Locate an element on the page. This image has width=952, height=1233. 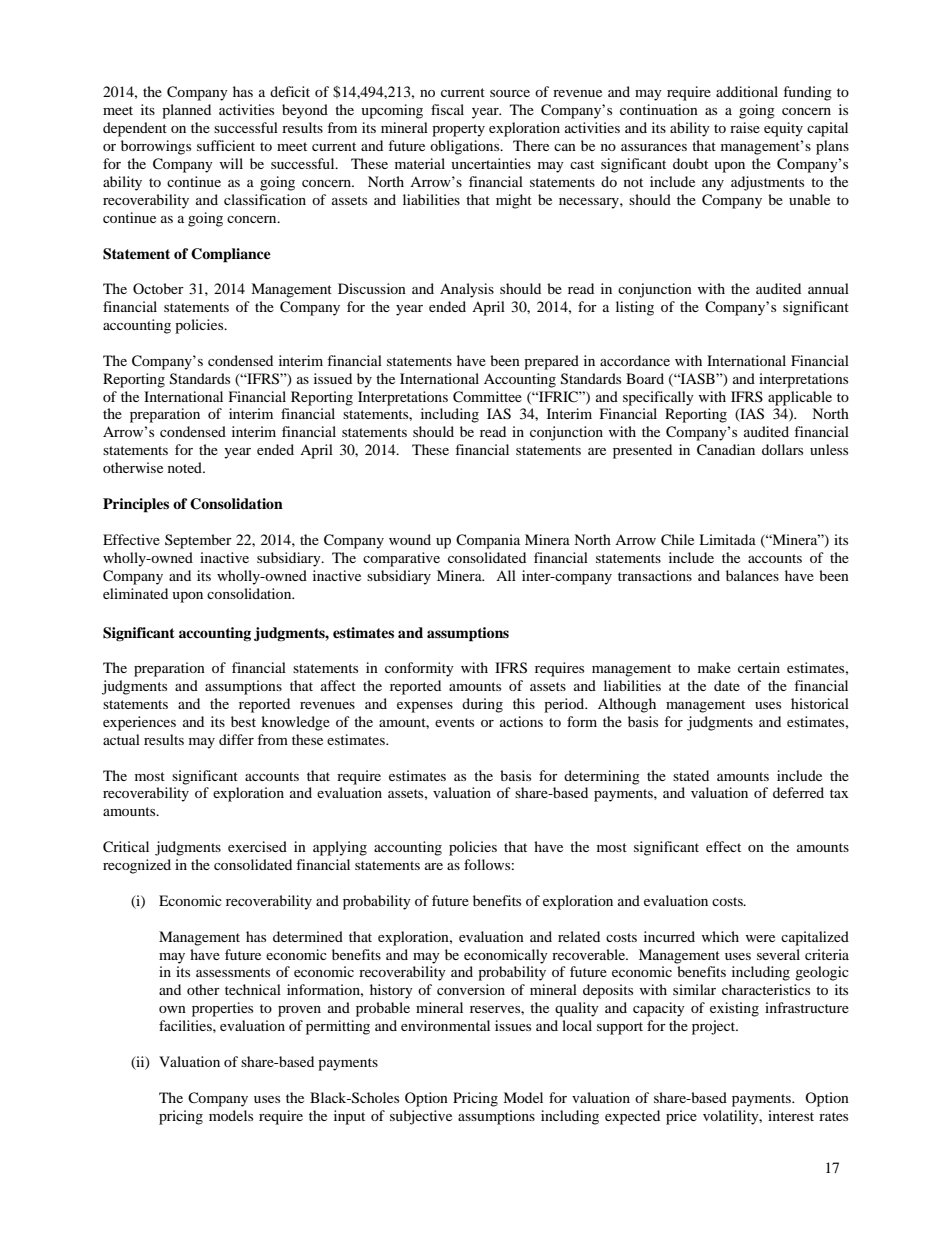
raise is located at coordinates (745, 127).
